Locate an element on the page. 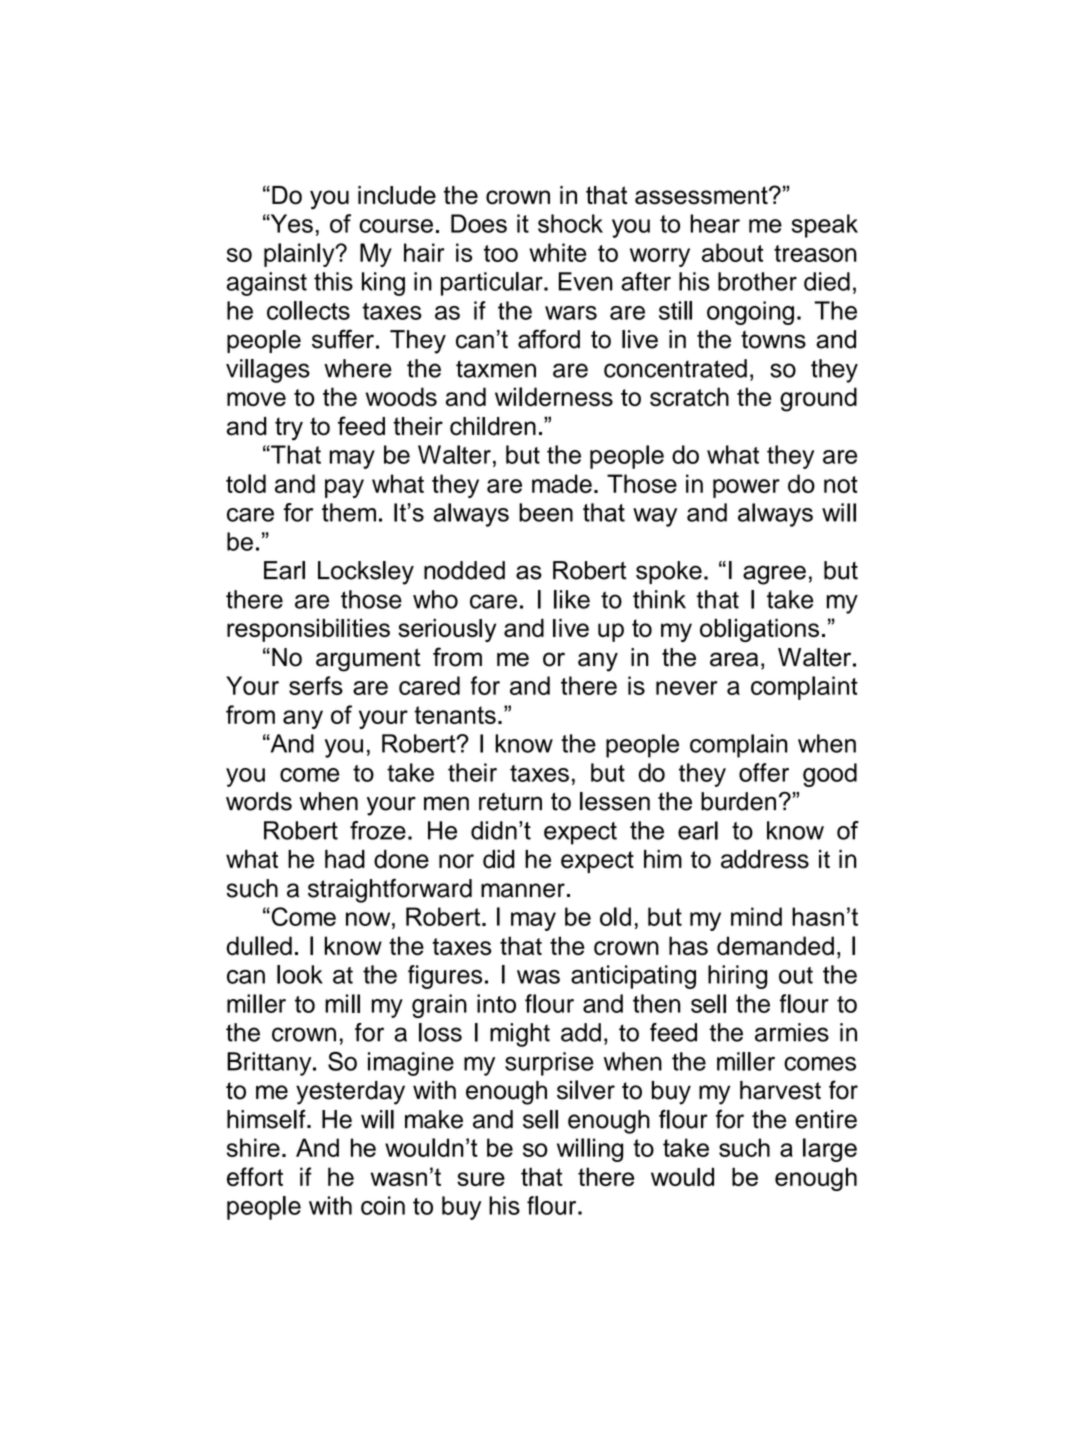 This page has height=1446, width=1084. serfs is located at coordinates (316, 685).
